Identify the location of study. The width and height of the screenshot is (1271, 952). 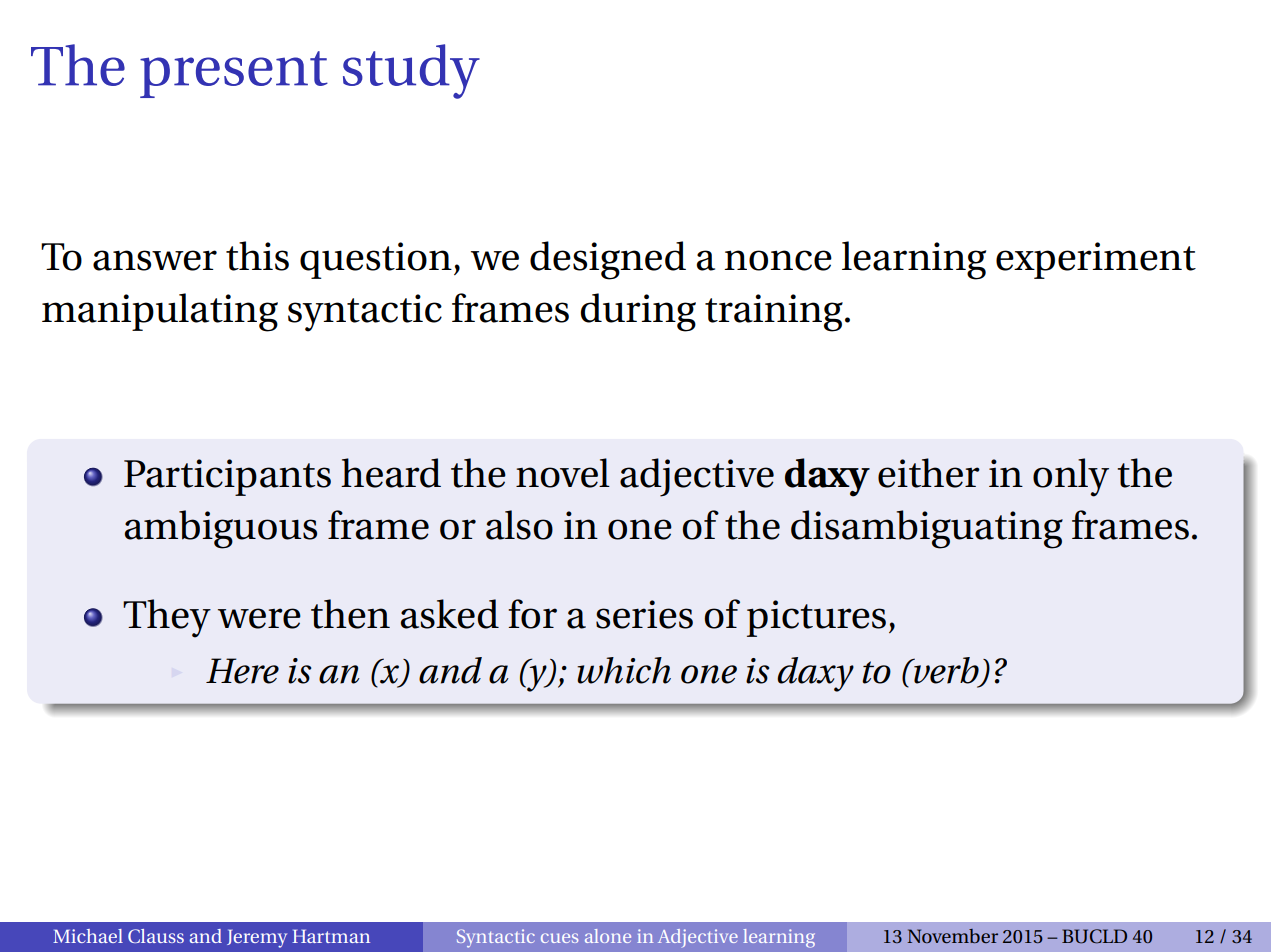
(411, 71).
